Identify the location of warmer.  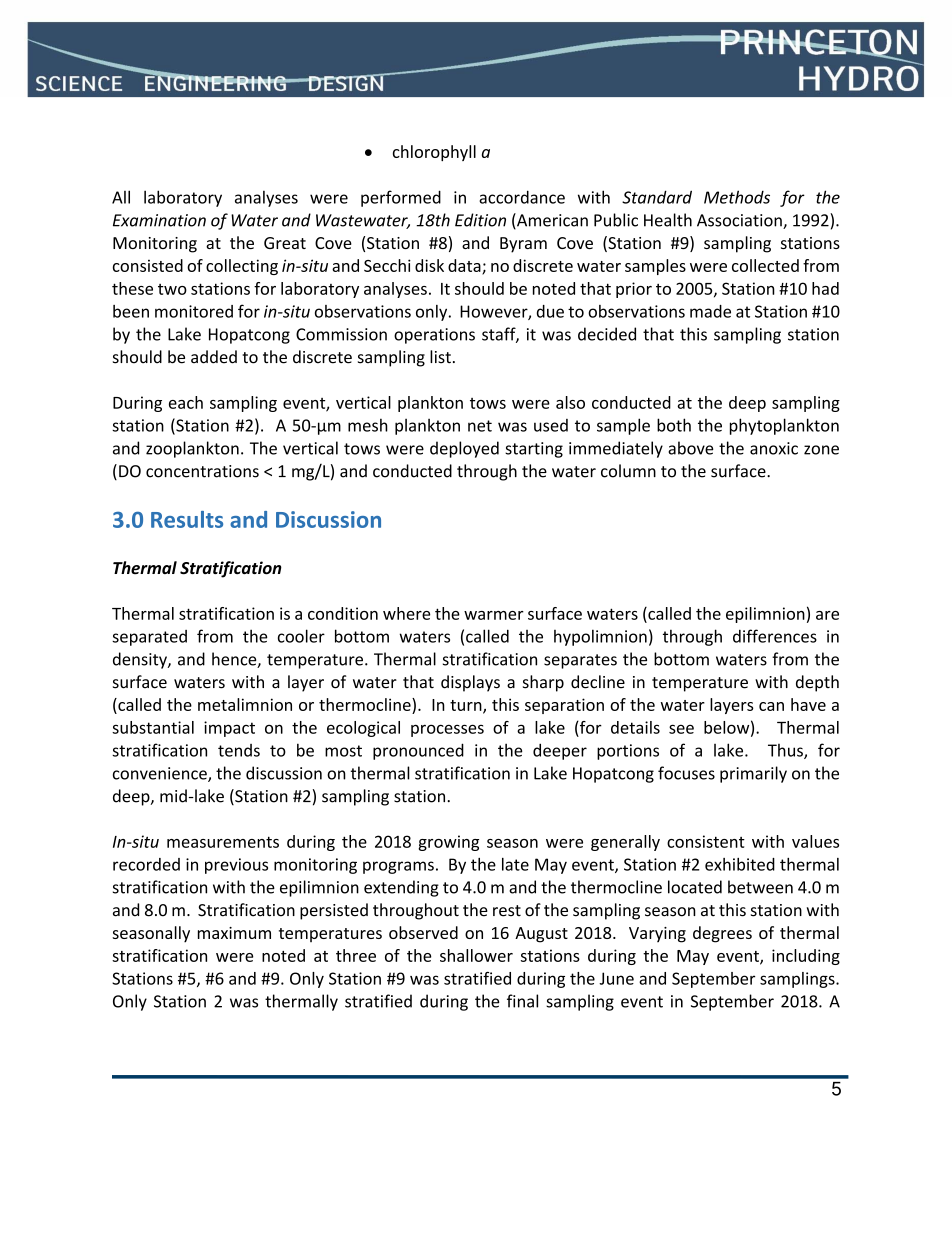
(494, 615).
